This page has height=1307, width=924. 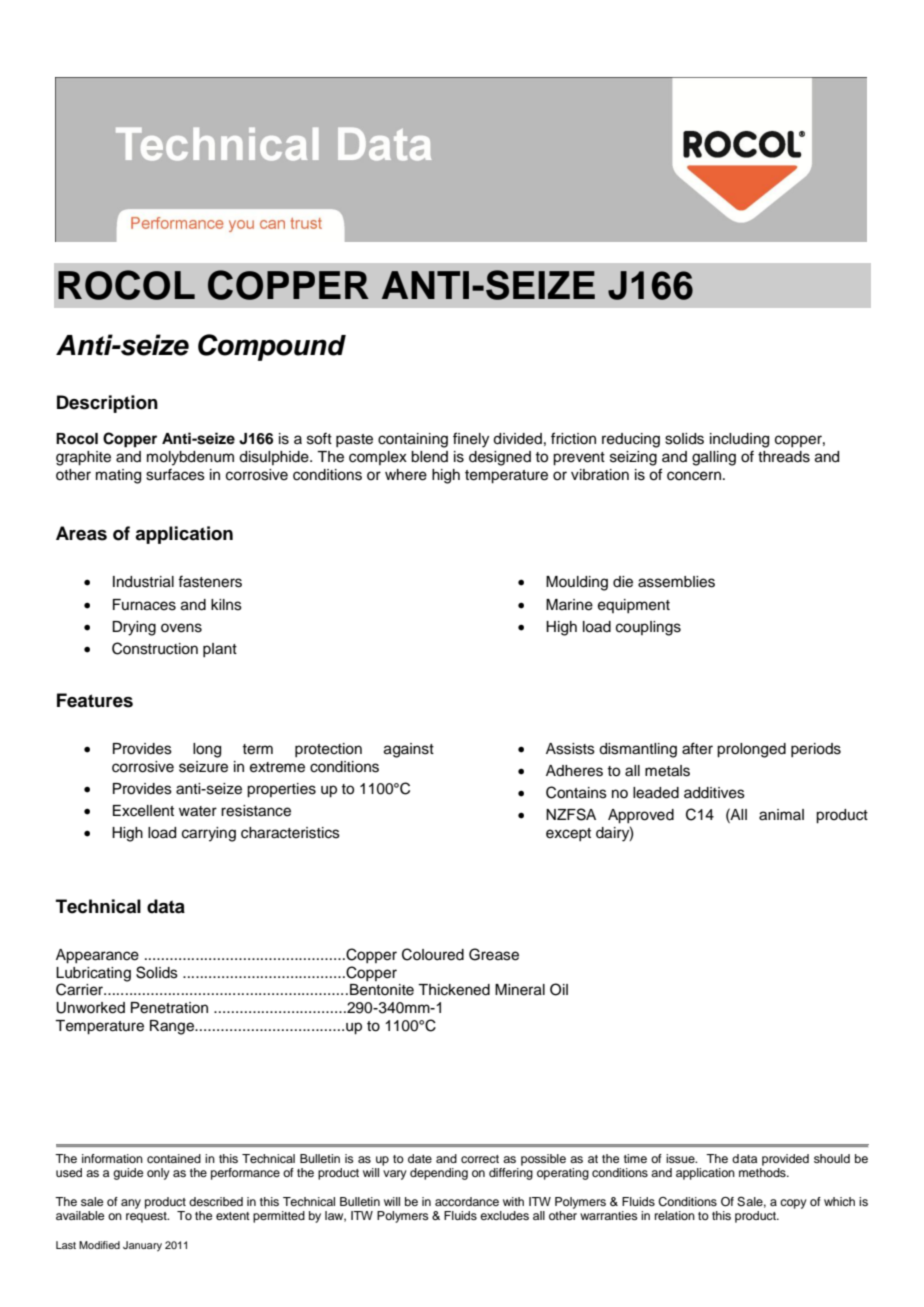 What do you see at coordinates (471, 440) in the page?
I see `finely` at bounding box center [471, 440].
